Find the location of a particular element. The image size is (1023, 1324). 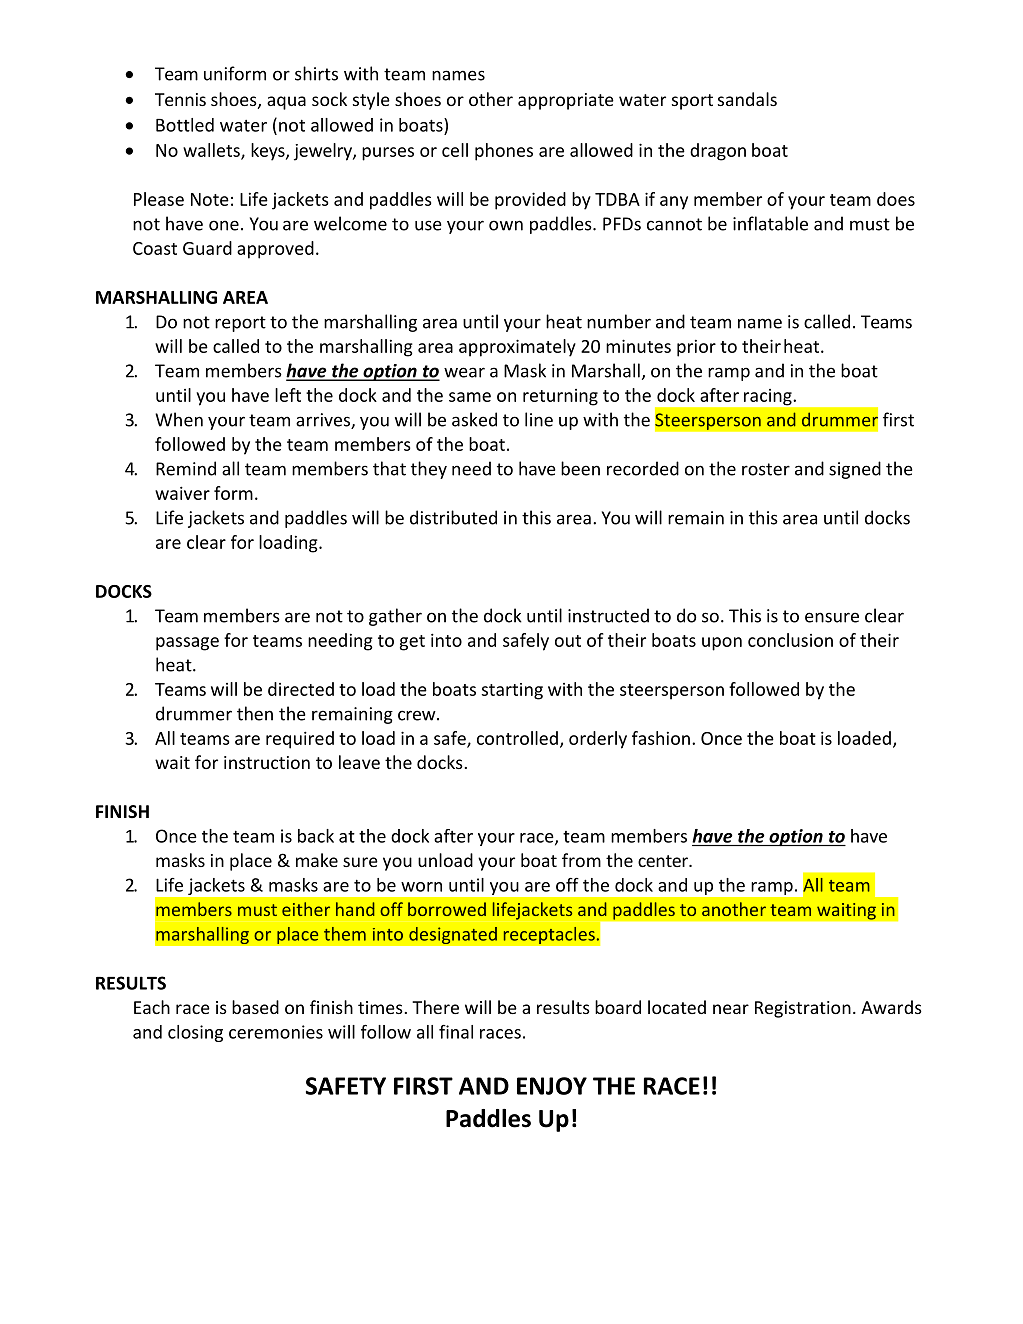

ENJOY is located at coordinates (552, 1086).
